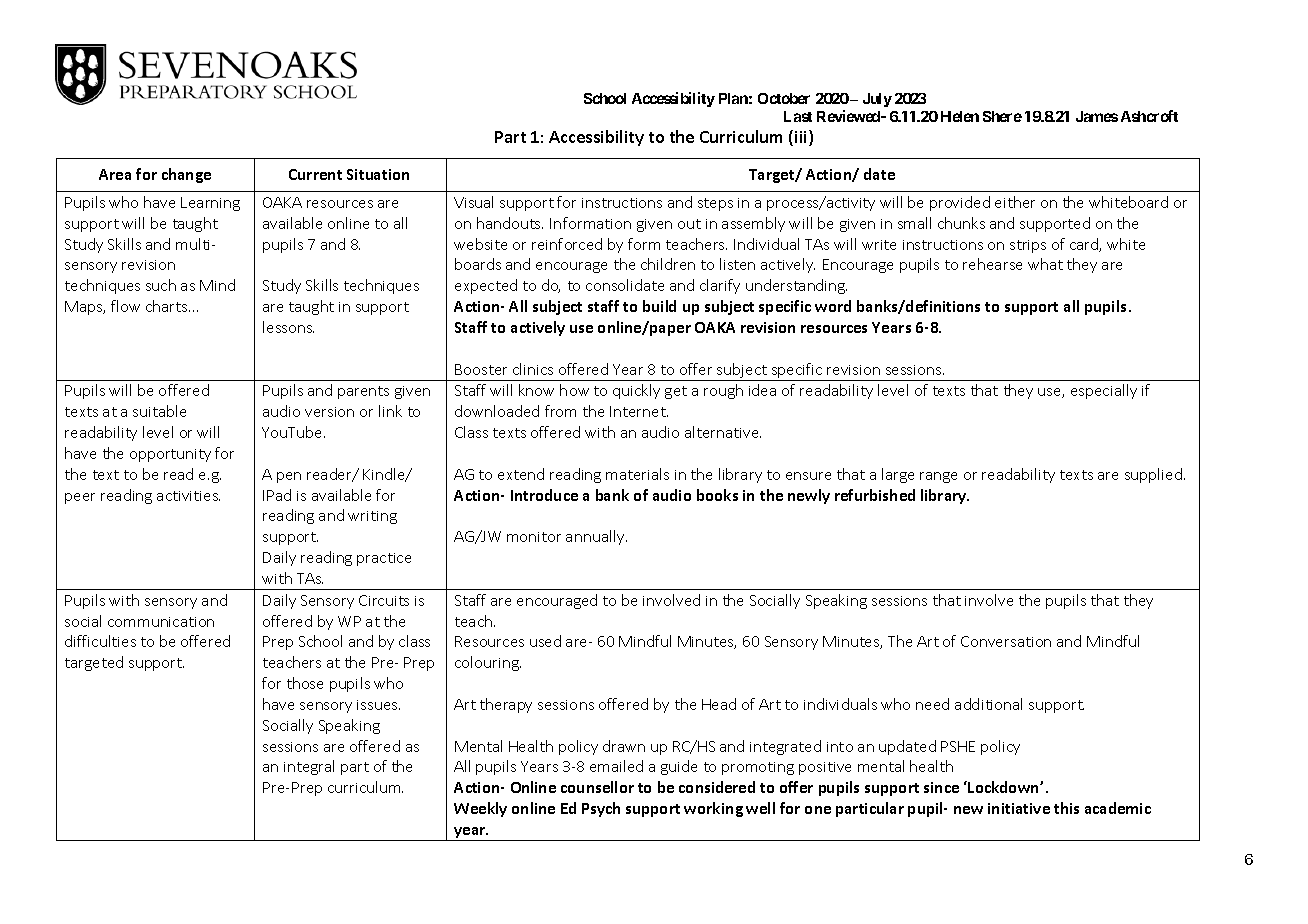  What do you see at coordinates (784, 98) in the page?
I see `October` at bounding box center [784, 98].
